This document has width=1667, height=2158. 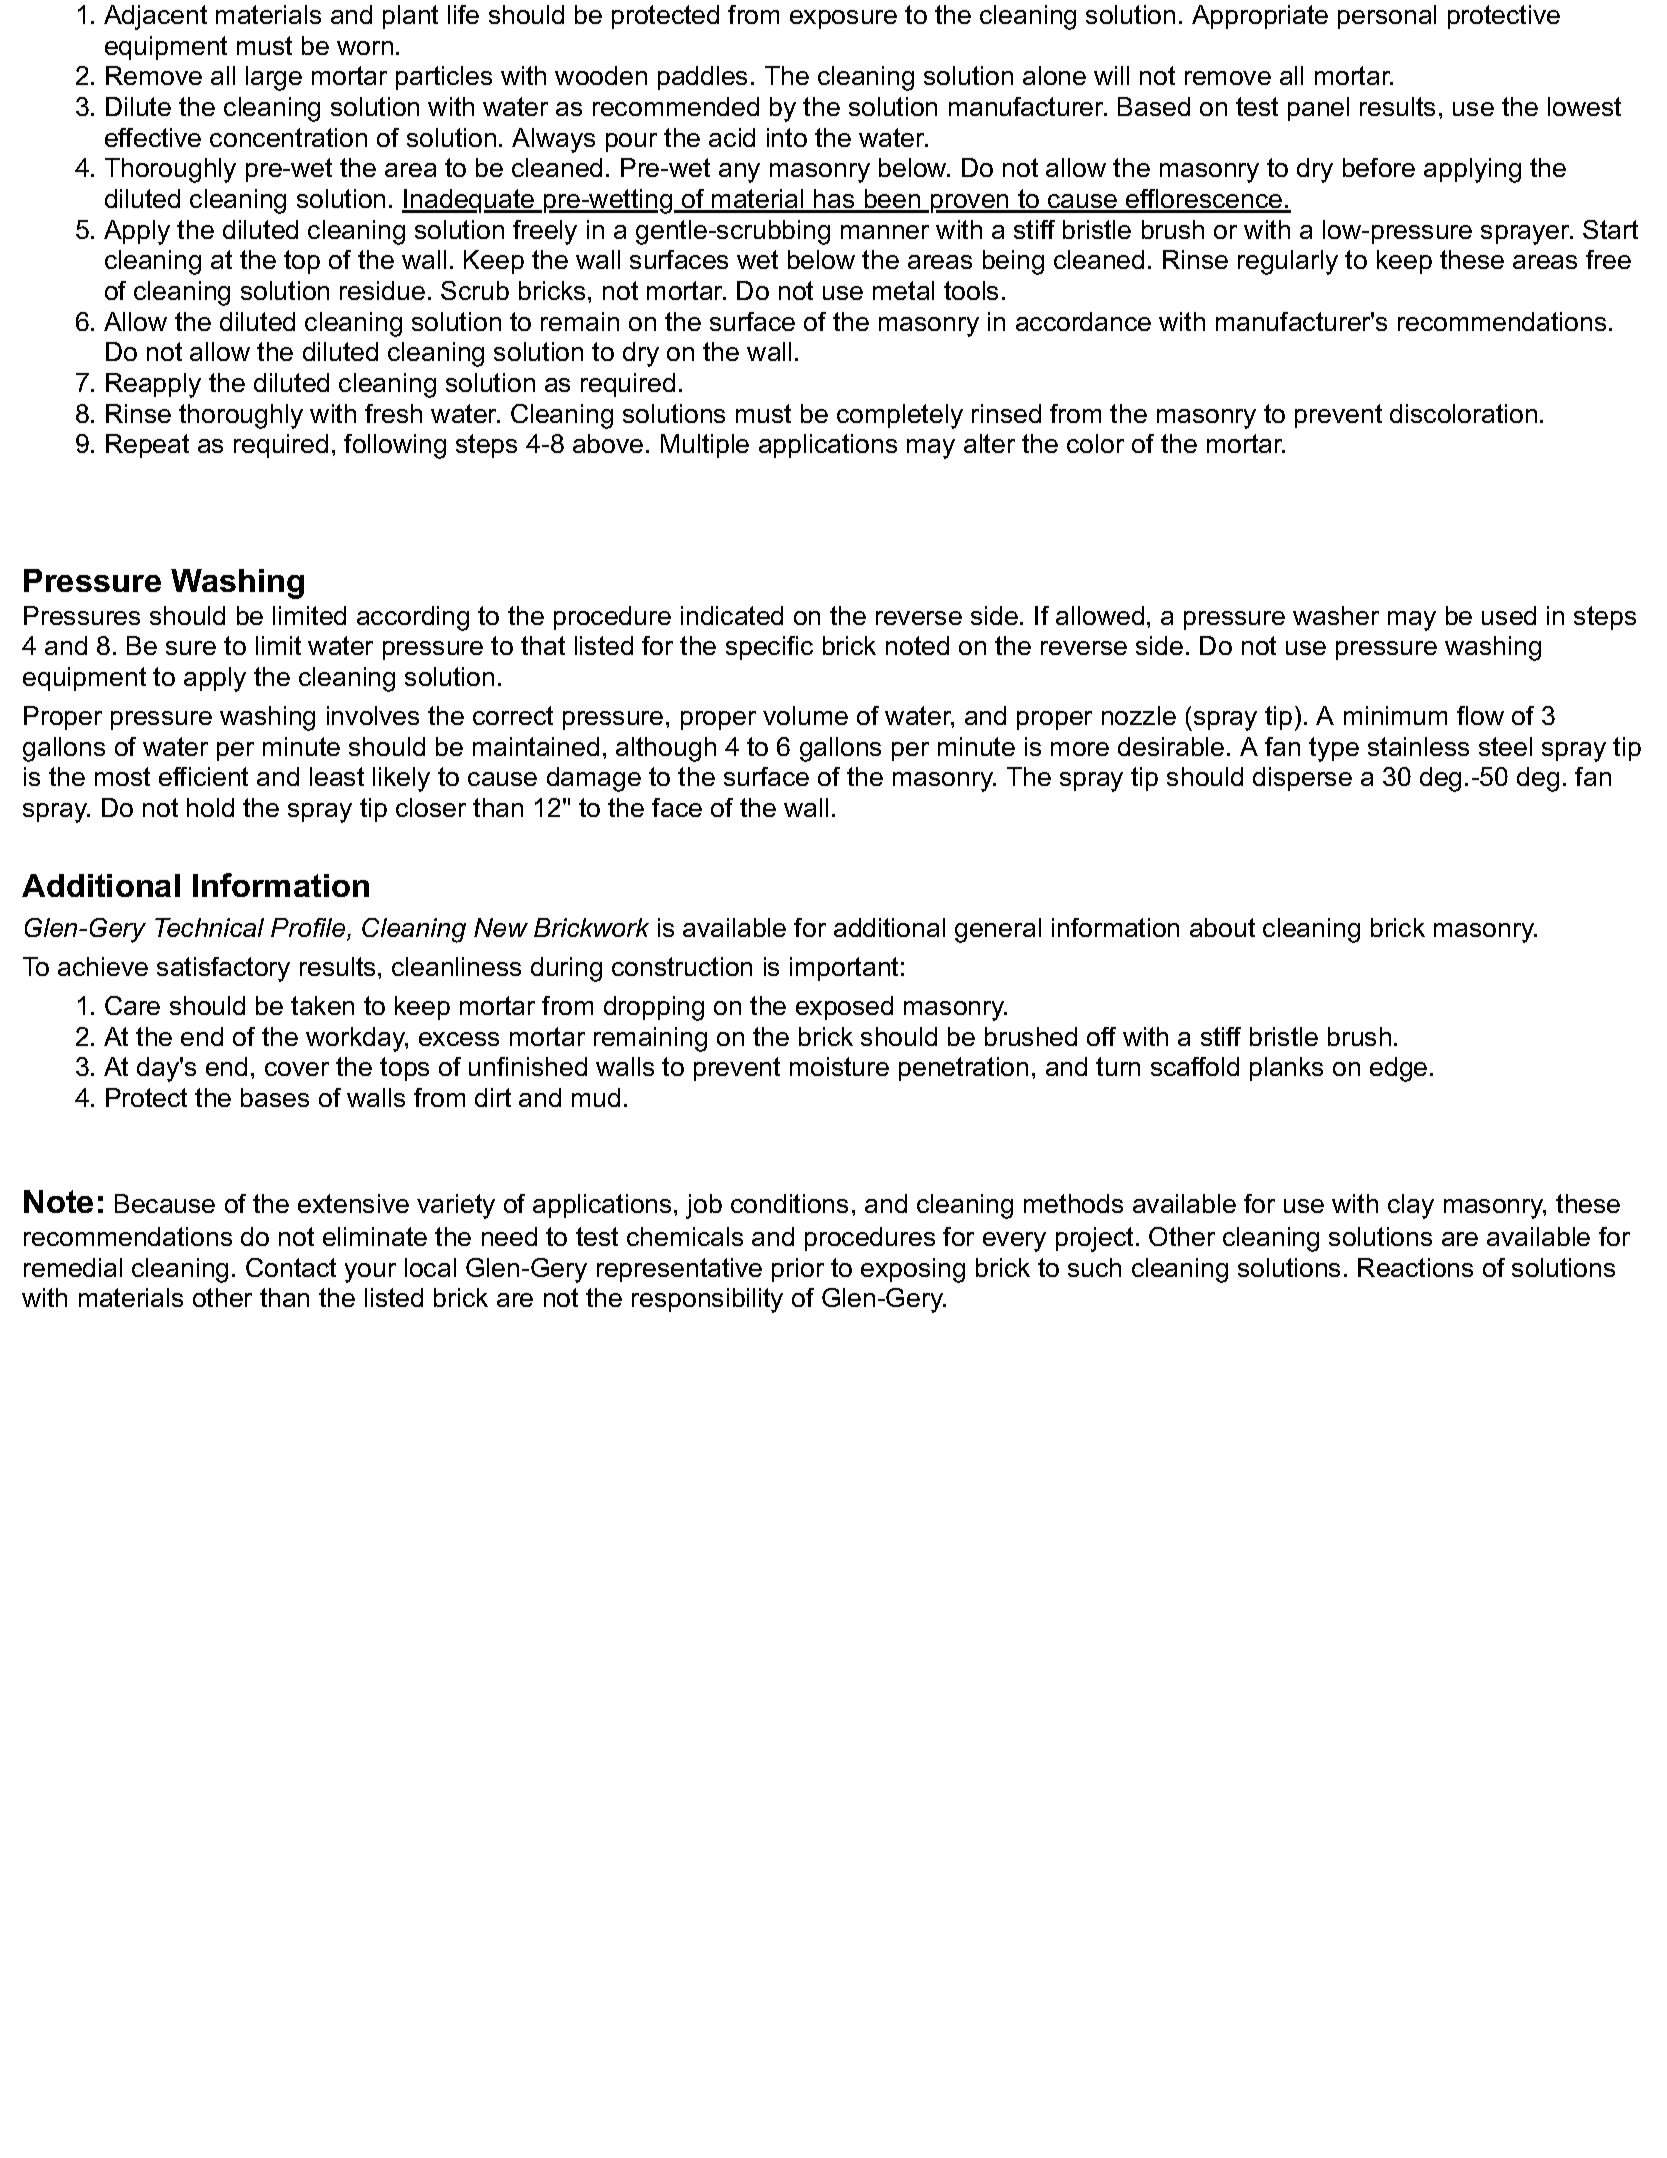 What do you see at coordinates (274, 78) in the document?
I see `large` at bounding box center [274, 78].
